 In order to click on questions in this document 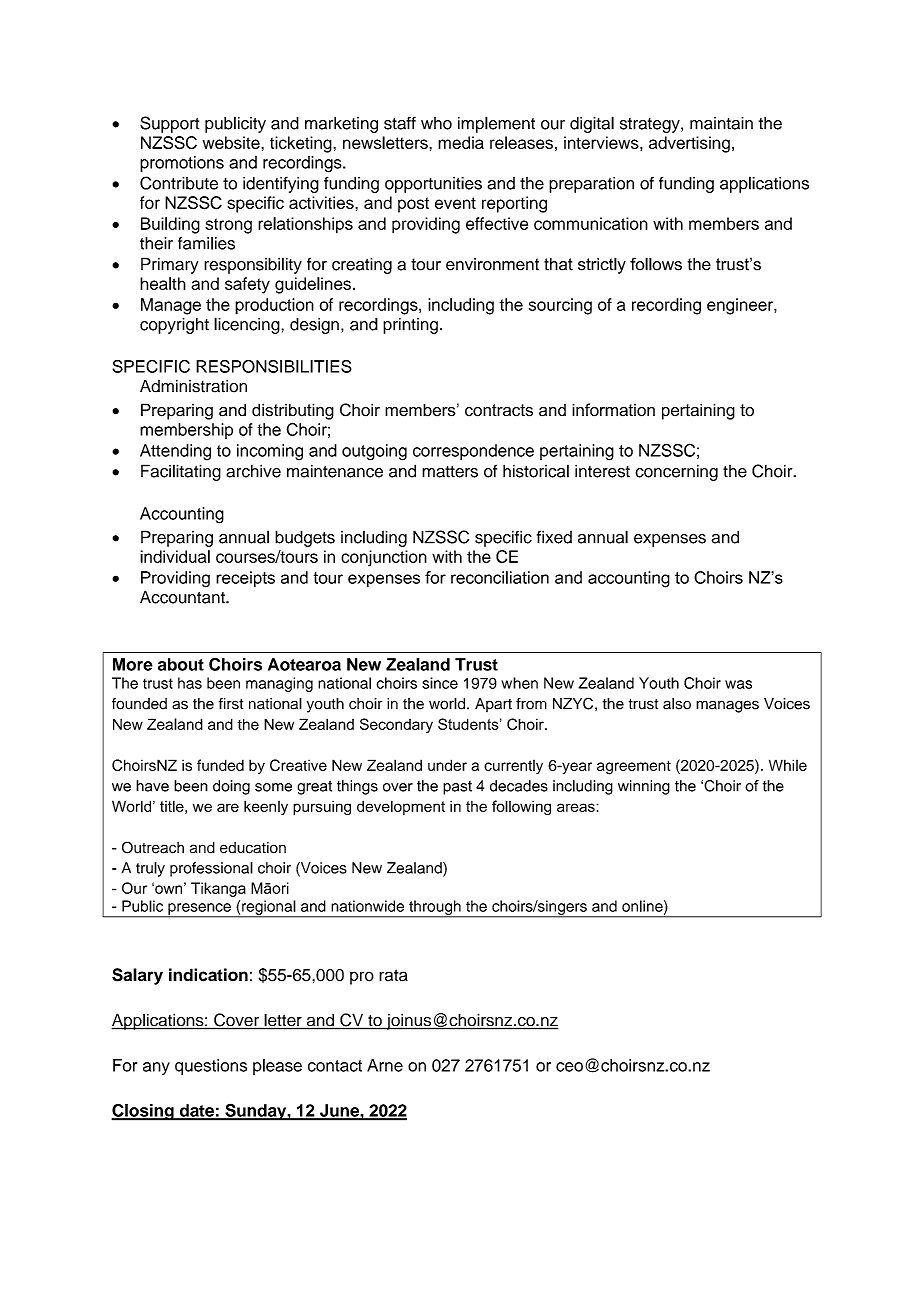, I will do `click(211, 1067)`.
